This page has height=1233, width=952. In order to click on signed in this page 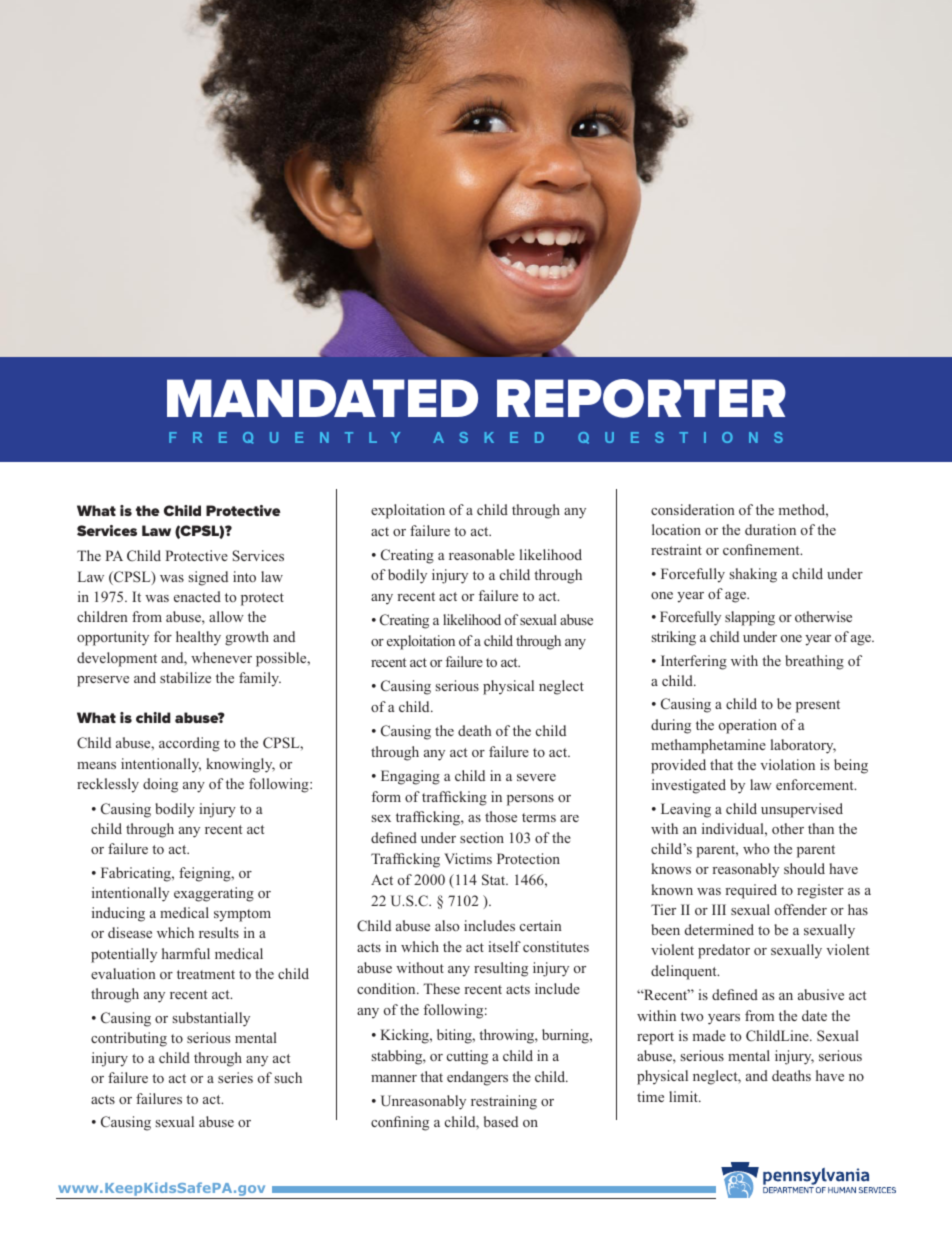, I will do `click(208, 578)`.
